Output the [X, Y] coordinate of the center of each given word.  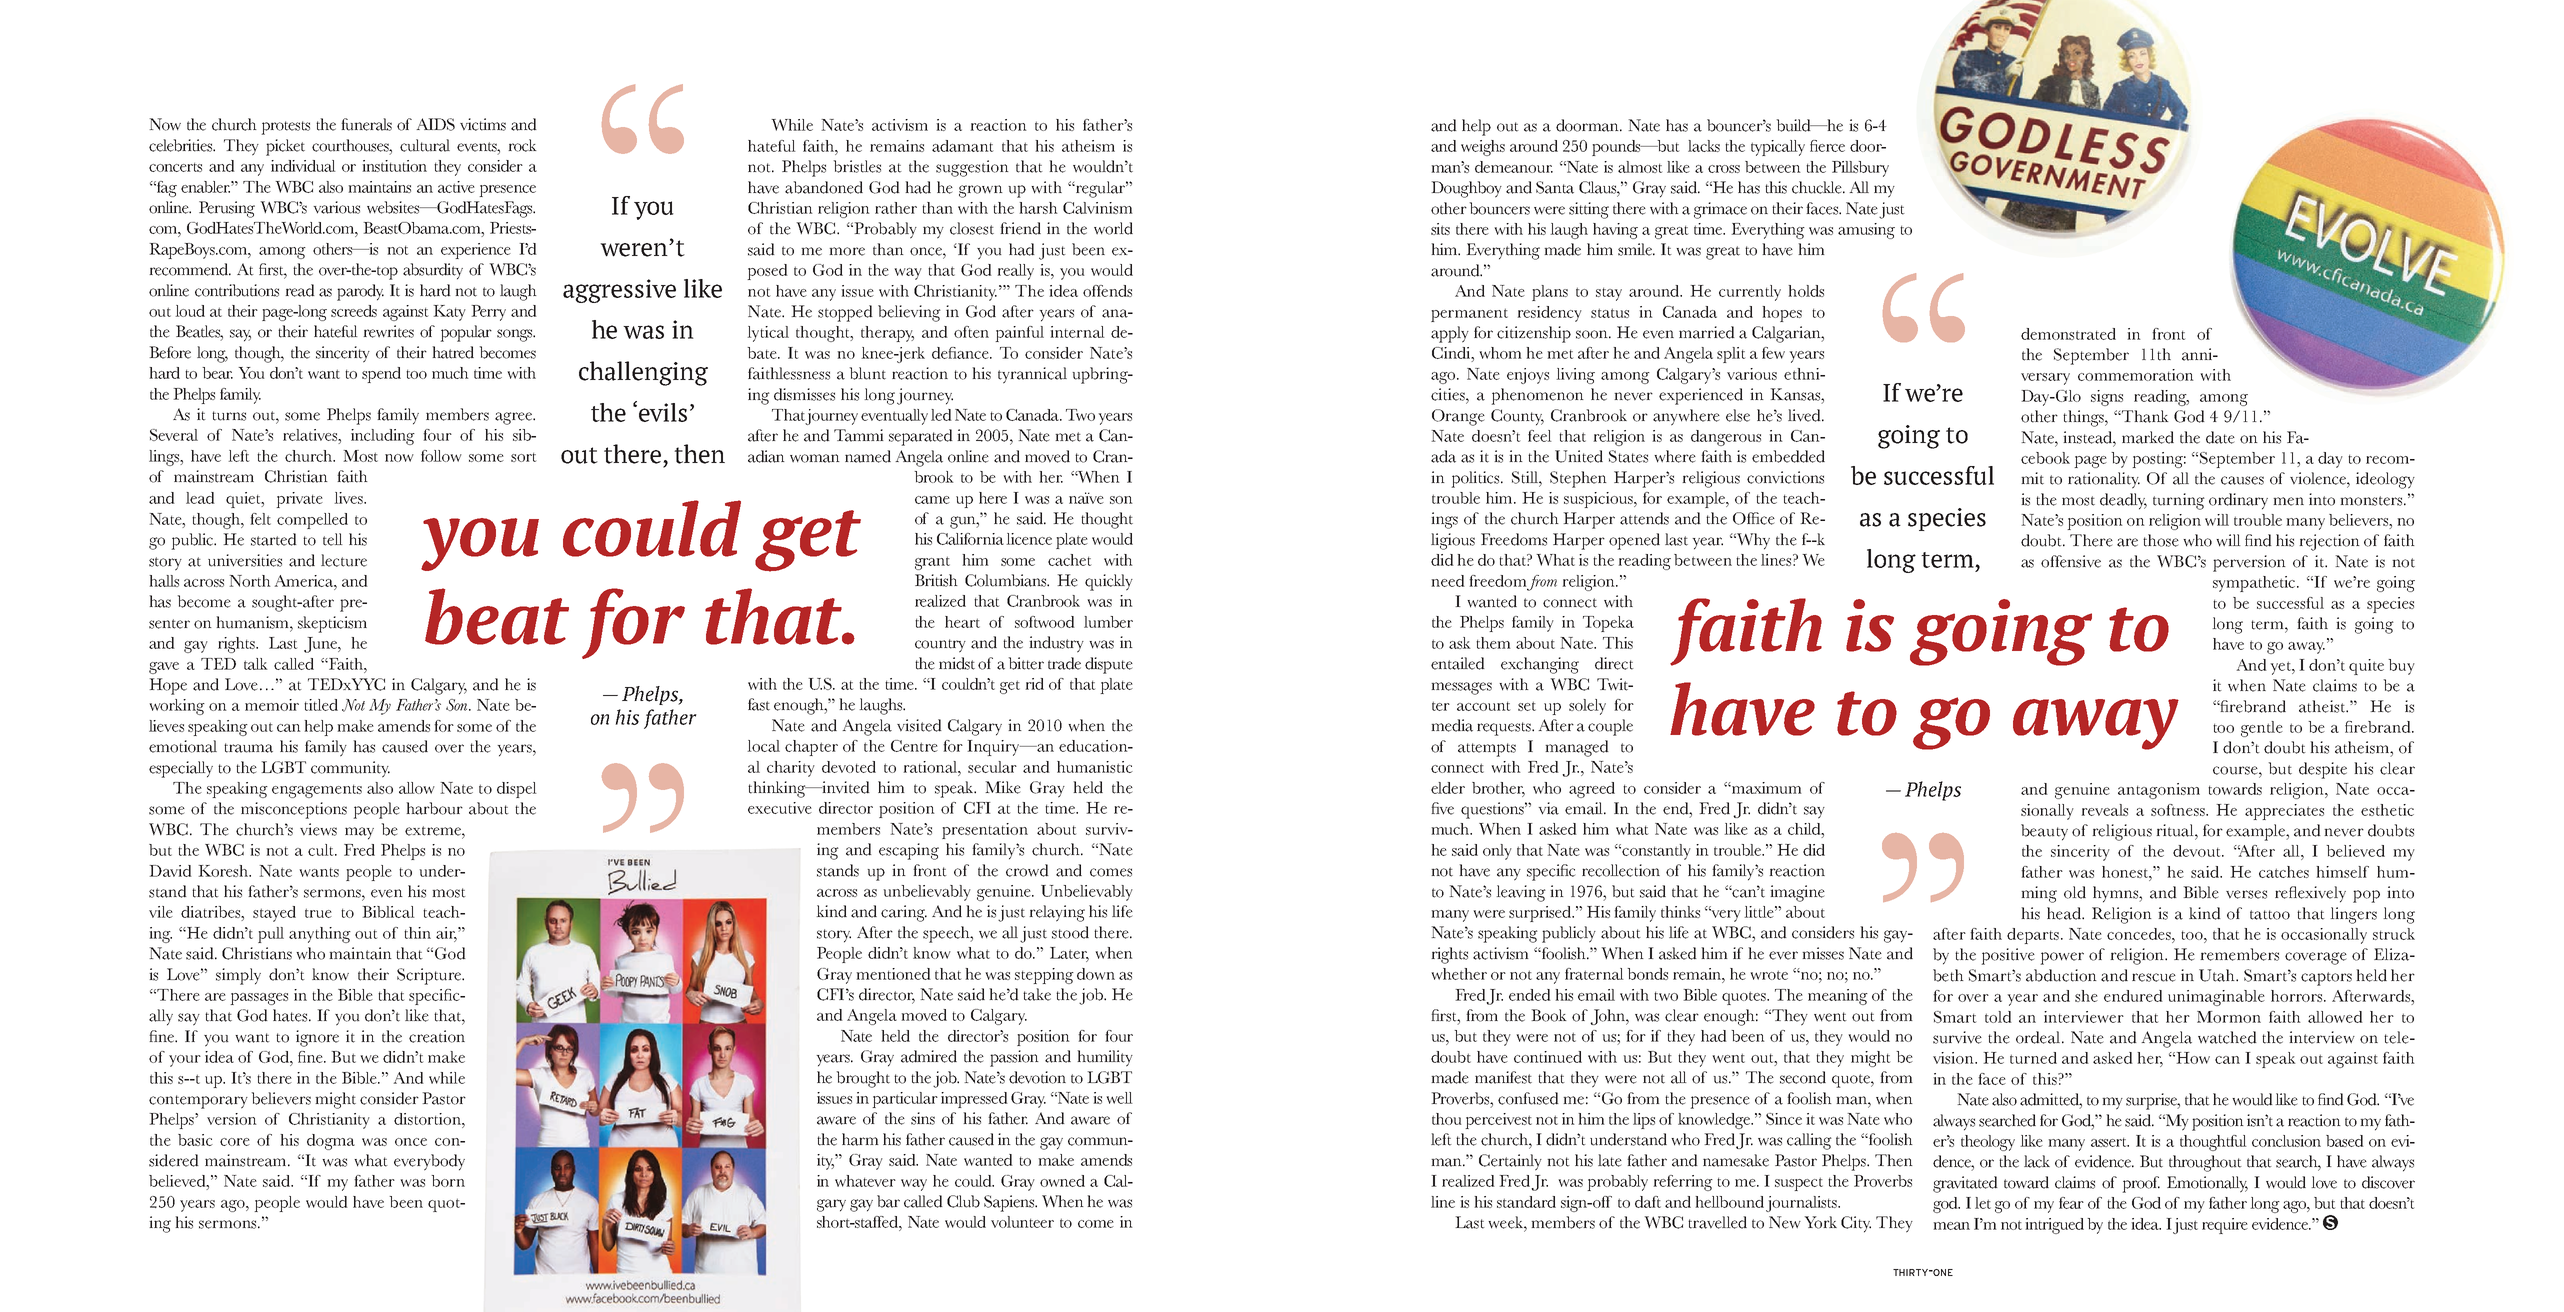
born [448, 1181]
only [1497, 852]
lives [350, 498]
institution [394, 166]
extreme [434, 831]
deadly [2123, 501]
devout [2198, 851]
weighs [1483, 148]
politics [1476, 479]
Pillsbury [1860, 169]
